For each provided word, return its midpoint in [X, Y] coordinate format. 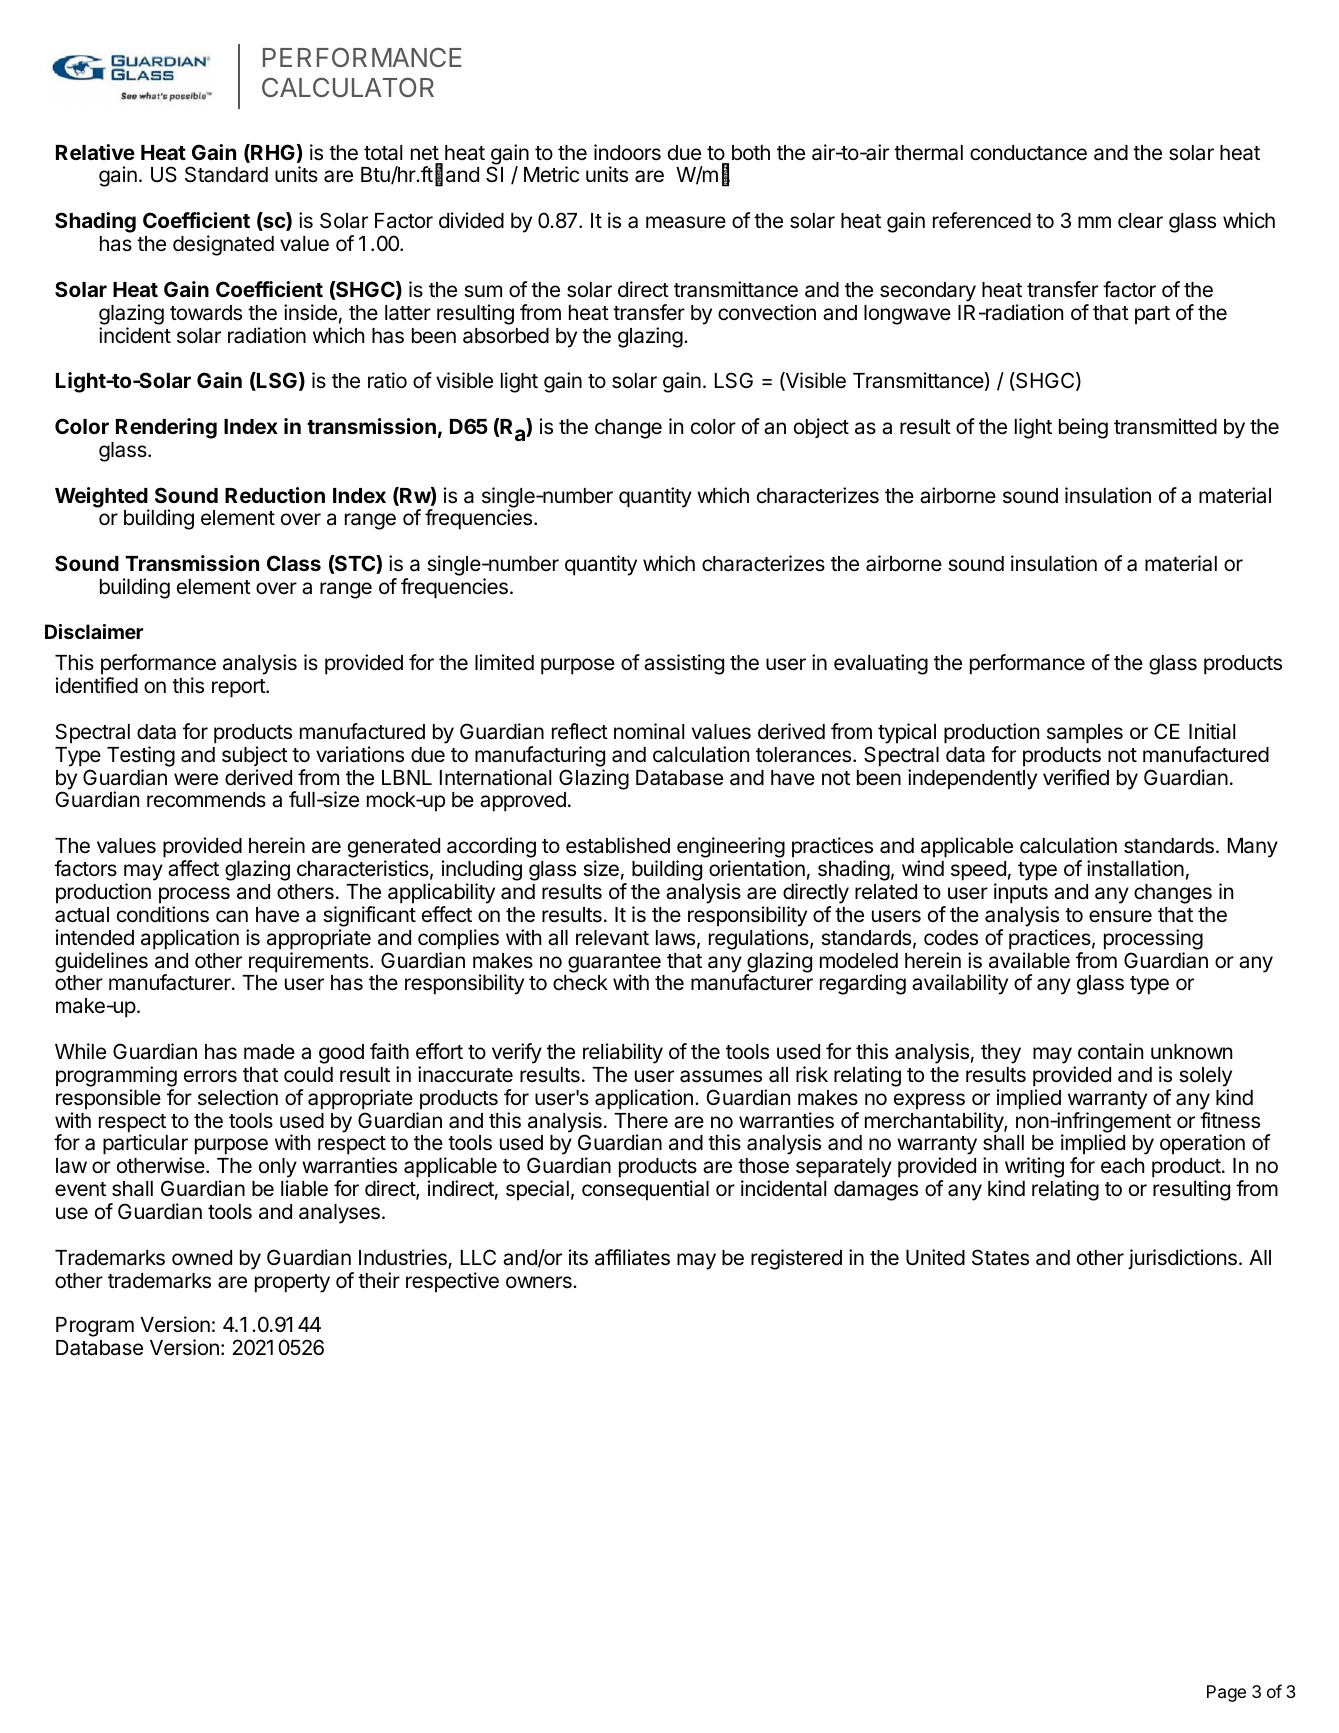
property [292, 1283]
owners [540, 1282]
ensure [1120, 916]
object [821, 428]
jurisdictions [1182, 1259]
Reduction [275, 495]
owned [202, 1258]
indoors [627, 152]
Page [1226, 1693]
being [1083, 428]
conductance [1028, 153]
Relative [95, 152]
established [618, 845]
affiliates [632, 1257]
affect [193, 868]
